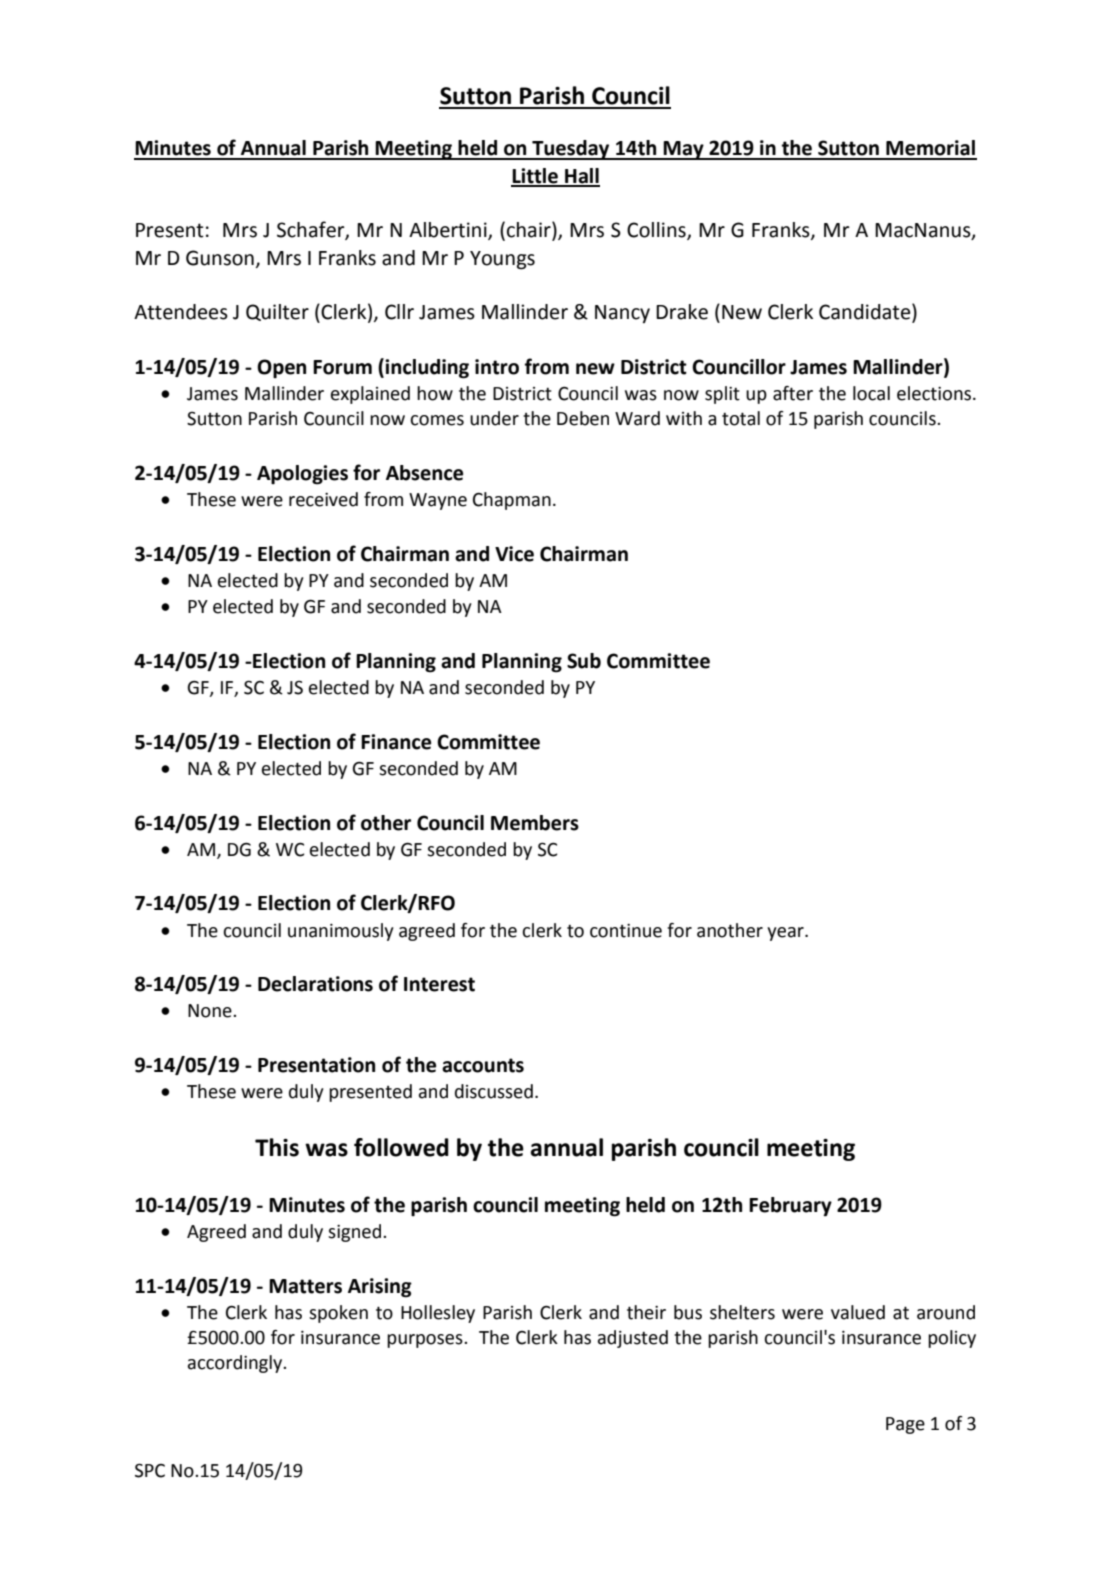 The width and height of the document is (1111, 1571). What do you see at coordinates (741, 418) in the document?
I see `total` at bounding box center [741, 418].
